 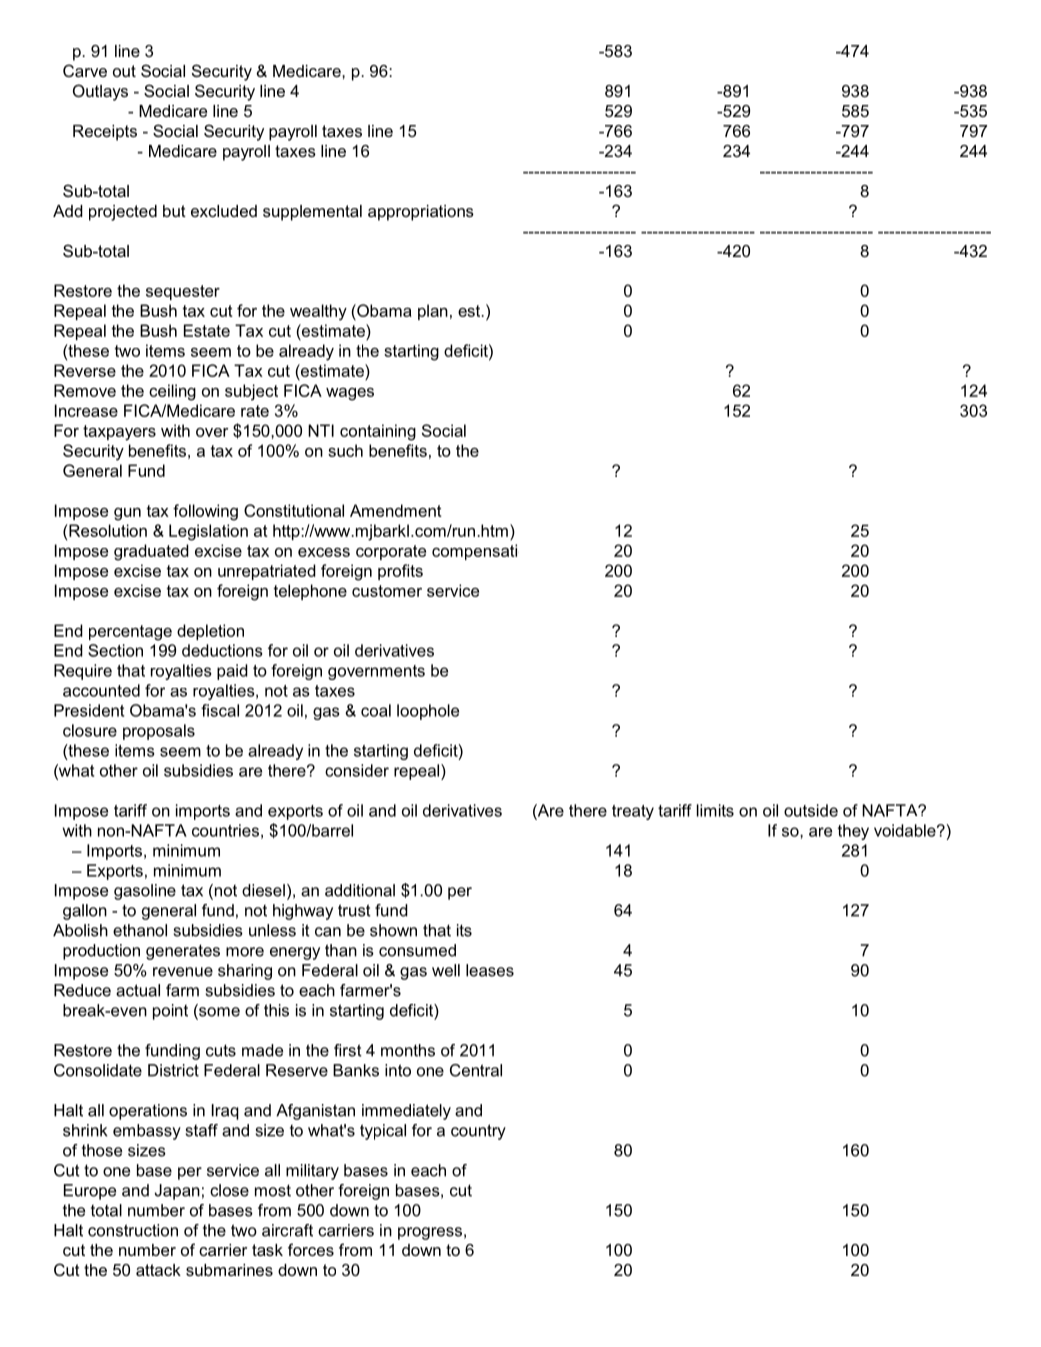 What do you see at coordinates (350, 394) in the screenshot?
I see `wages` at bounding box center [350, 394].
